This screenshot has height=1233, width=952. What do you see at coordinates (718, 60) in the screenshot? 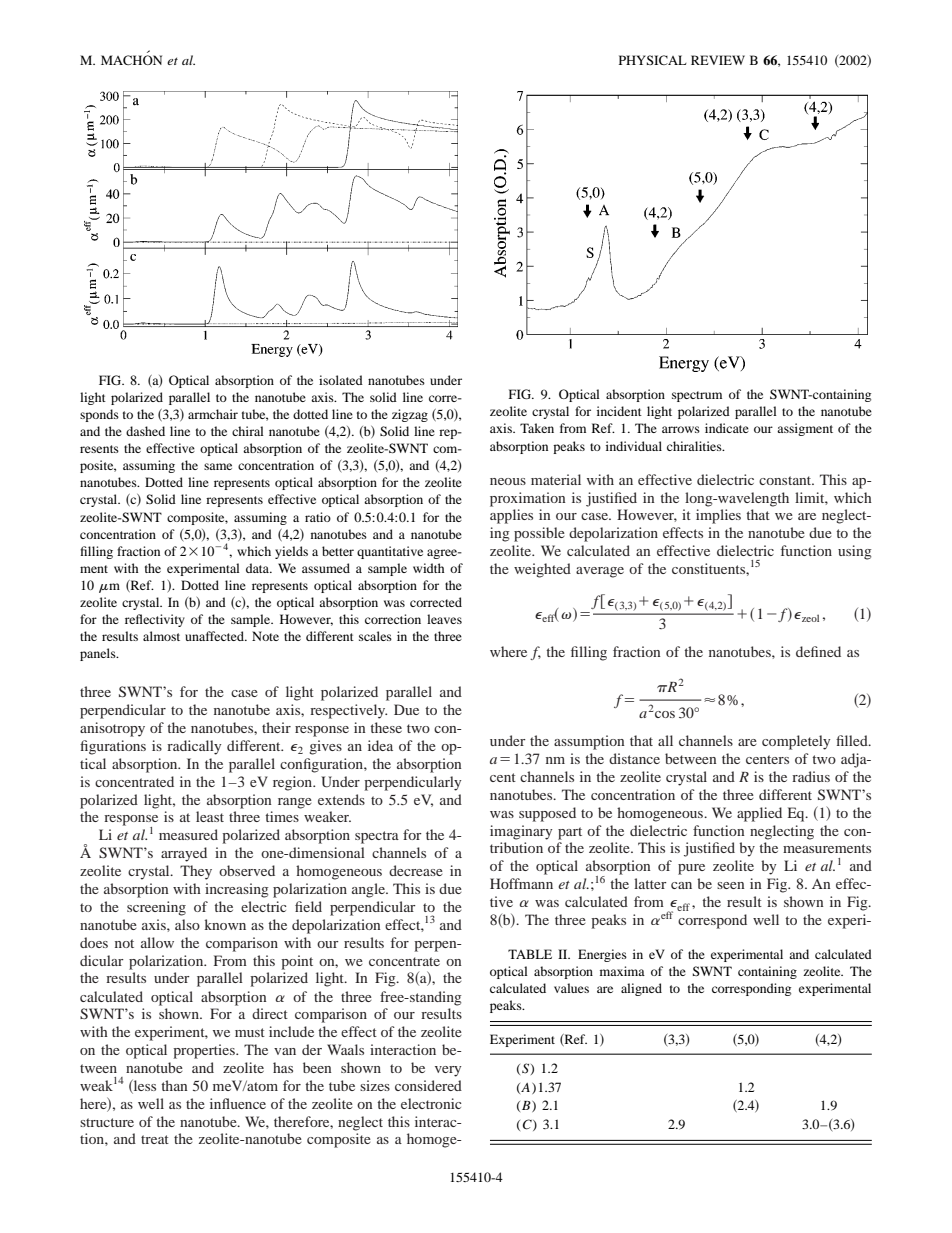
I see `REVIEW` at bounding box center [718, 60].
